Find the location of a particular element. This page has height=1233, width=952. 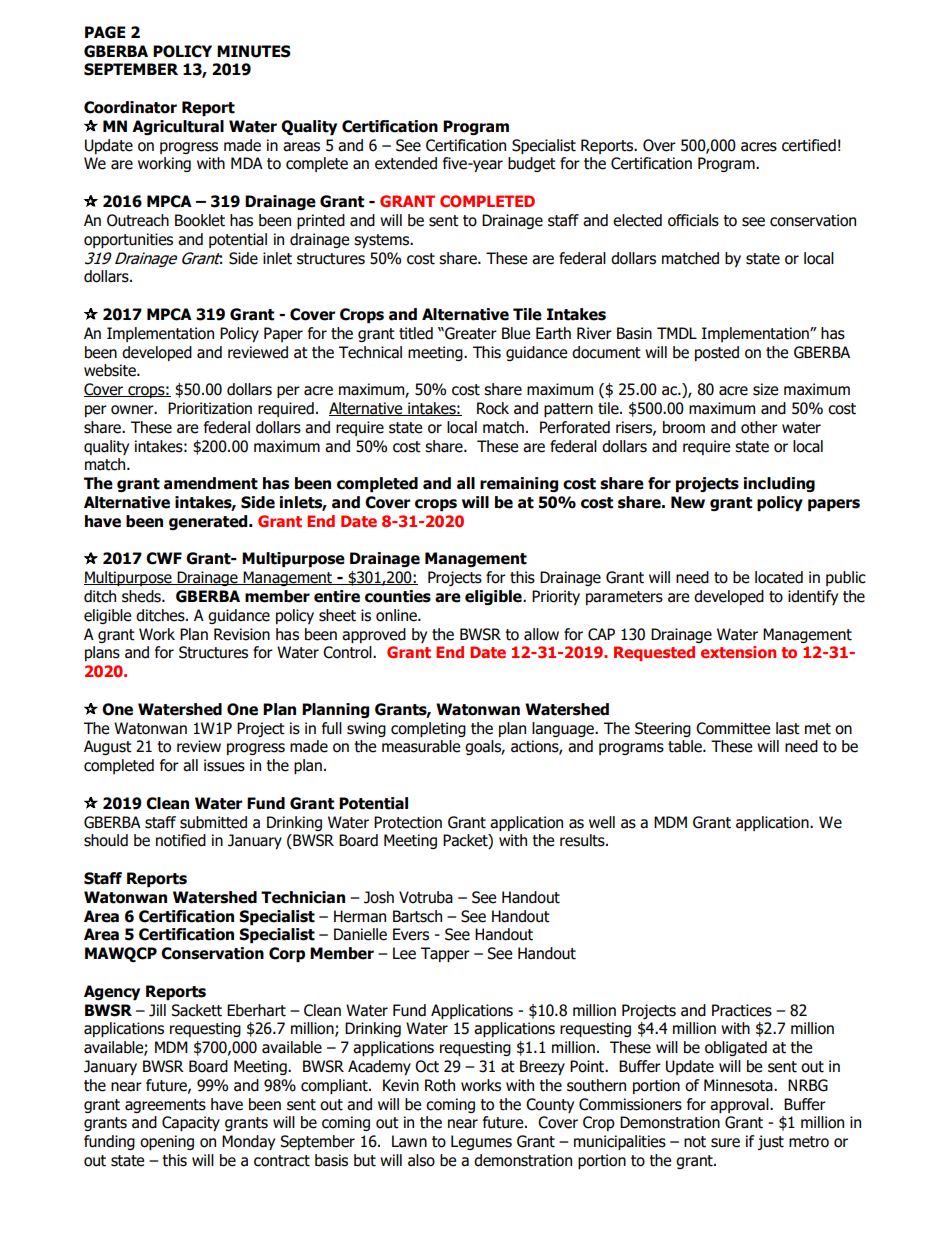

sheds is located at coordinates (142, 596).
